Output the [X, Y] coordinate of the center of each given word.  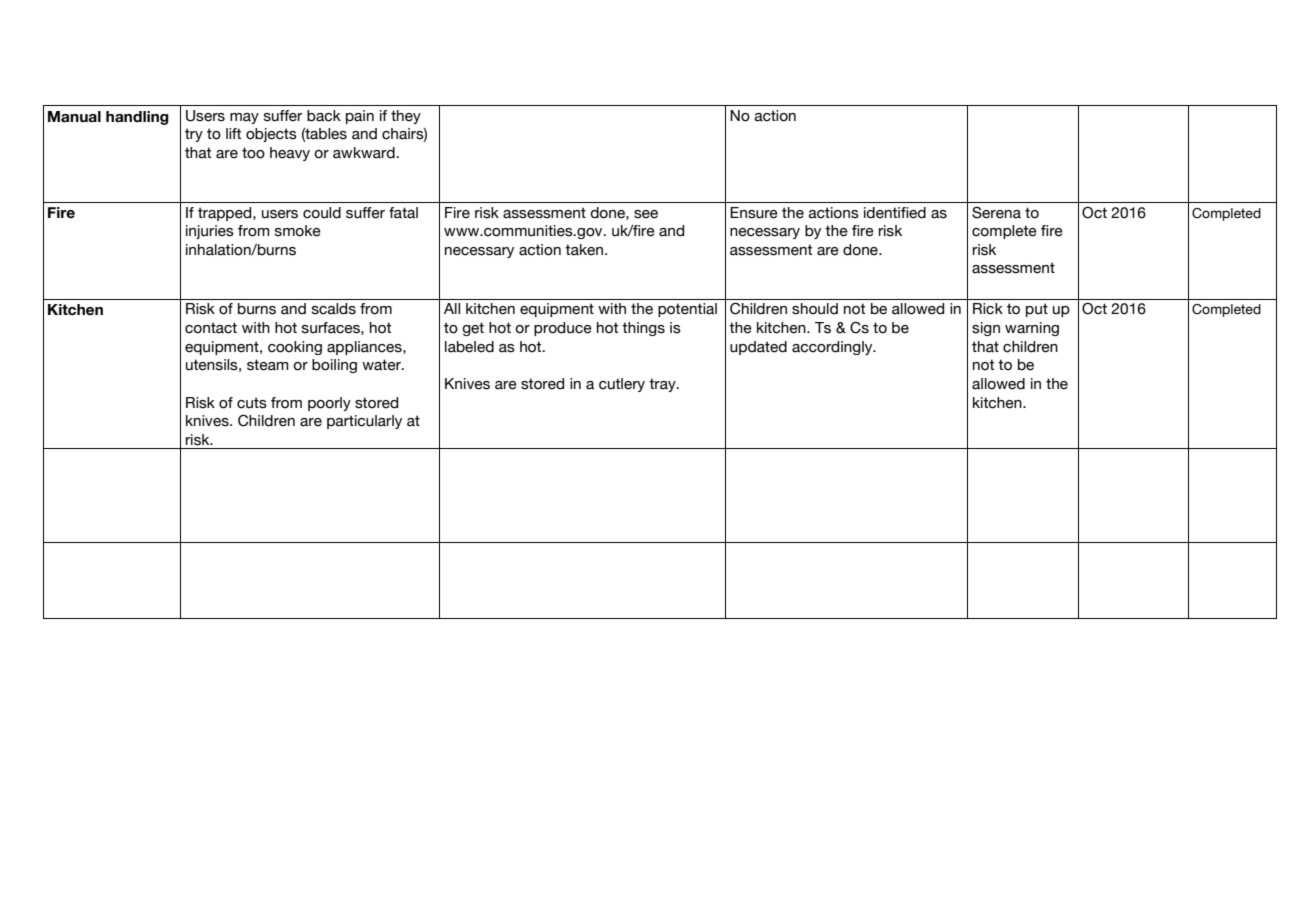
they [406, 117]
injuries [210, 232]
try [194, 135]
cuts [252, 403]
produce [563, 329]
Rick [988, 309]
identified [895, 213]
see [646, 214]
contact [211, 328]
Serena [996, 213]
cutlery [622, 385]
